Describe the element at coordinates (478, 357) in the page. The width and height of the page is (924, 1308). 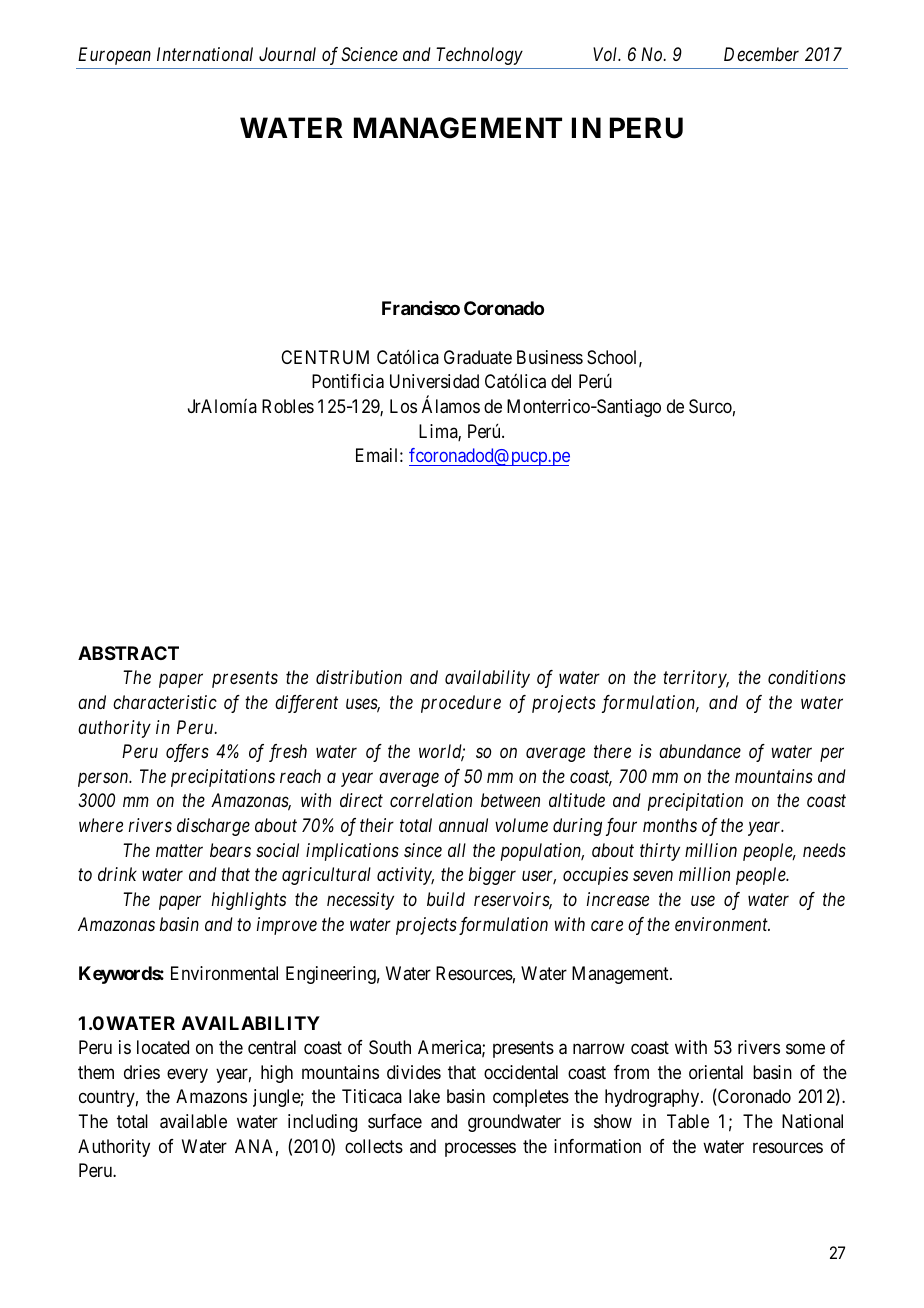
I see `Graduate` at that location.
